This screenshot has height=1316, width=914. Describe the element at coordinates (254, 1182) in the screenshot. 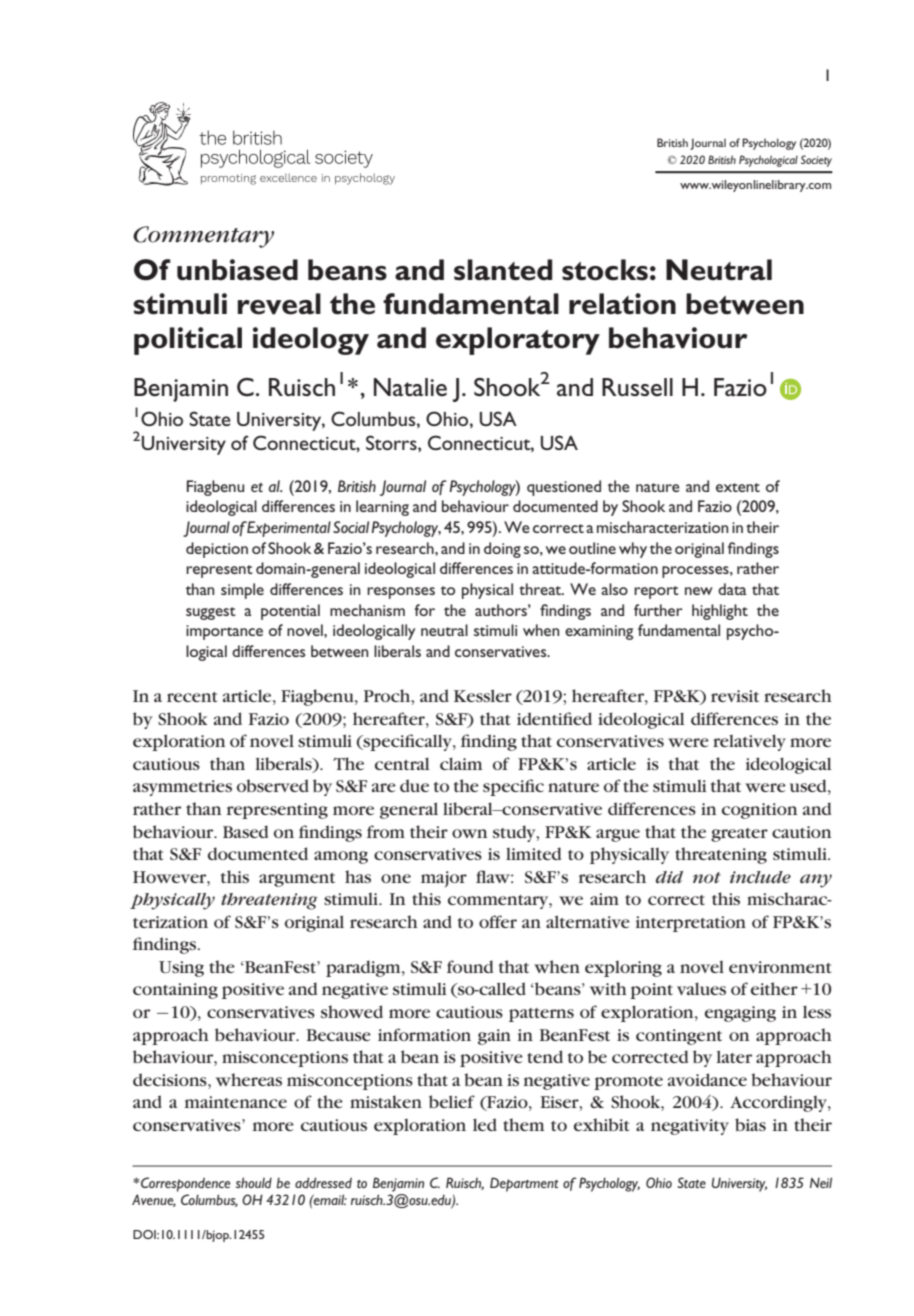

I see `should` at that location.
